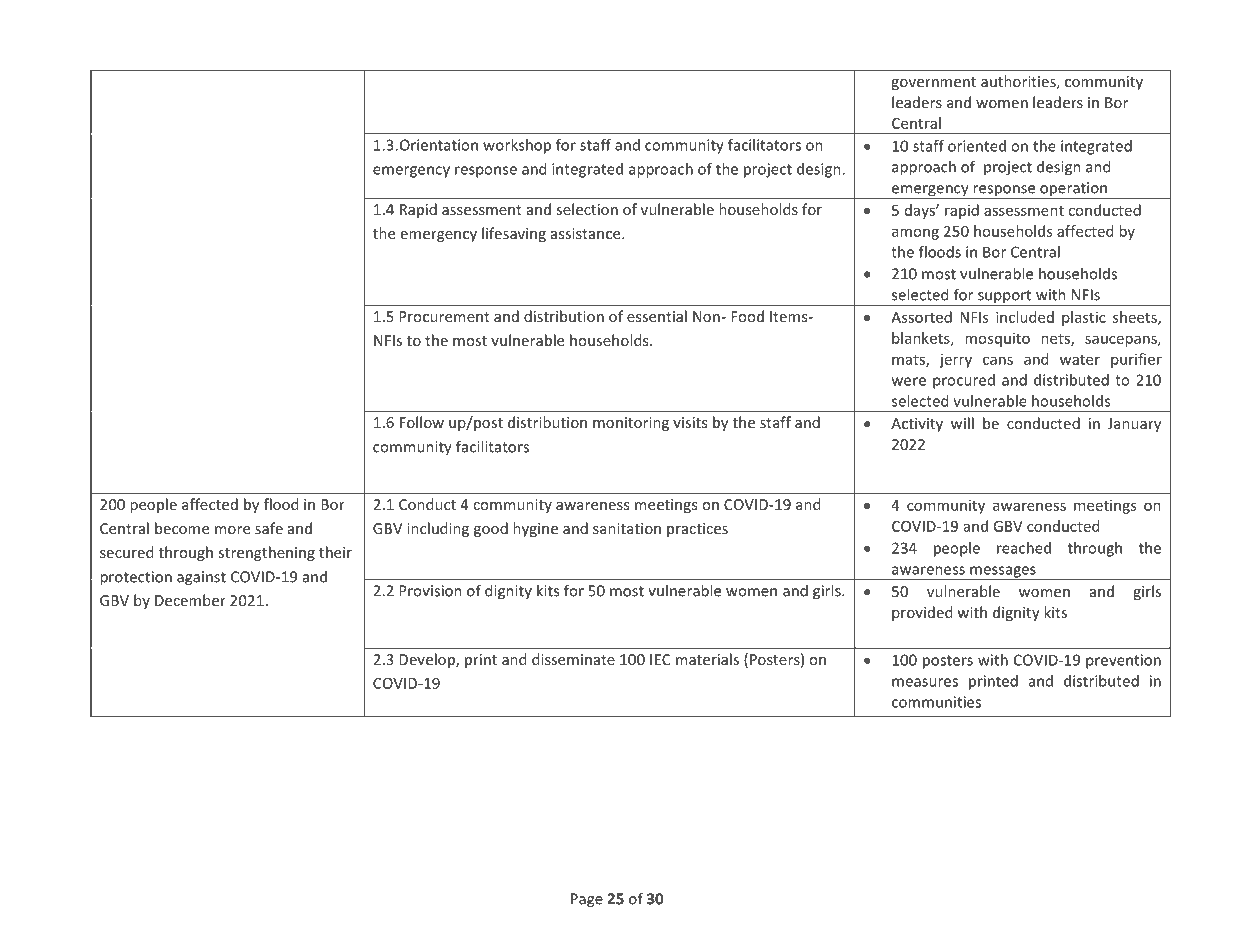  Describe the element at coordinates (587, 209) in the screenshot. I see `selection` at that location.
